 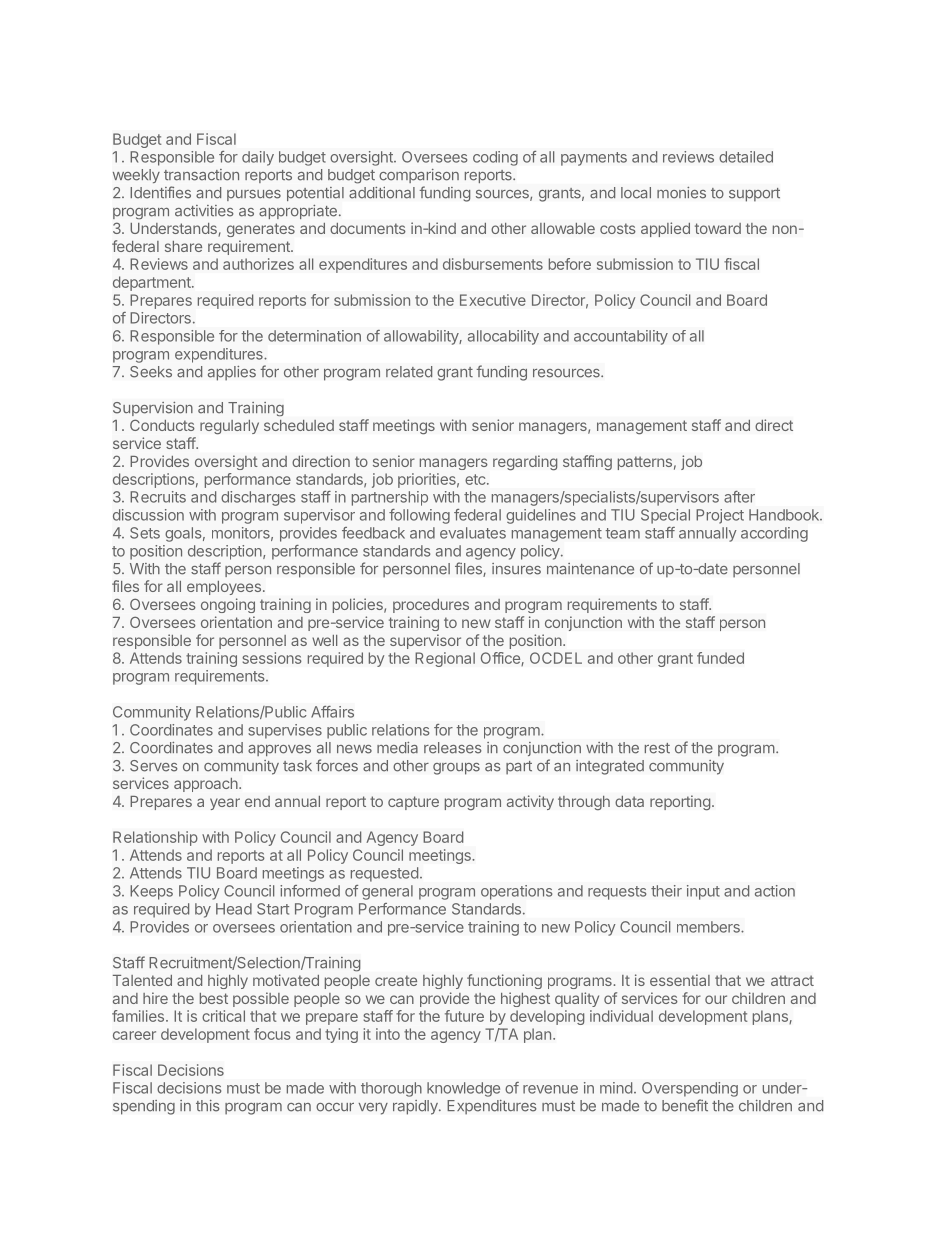 What do you see at coordinates (208, 1106) in the screenshot?
I see `this` at bounding box center [208, 1106].
